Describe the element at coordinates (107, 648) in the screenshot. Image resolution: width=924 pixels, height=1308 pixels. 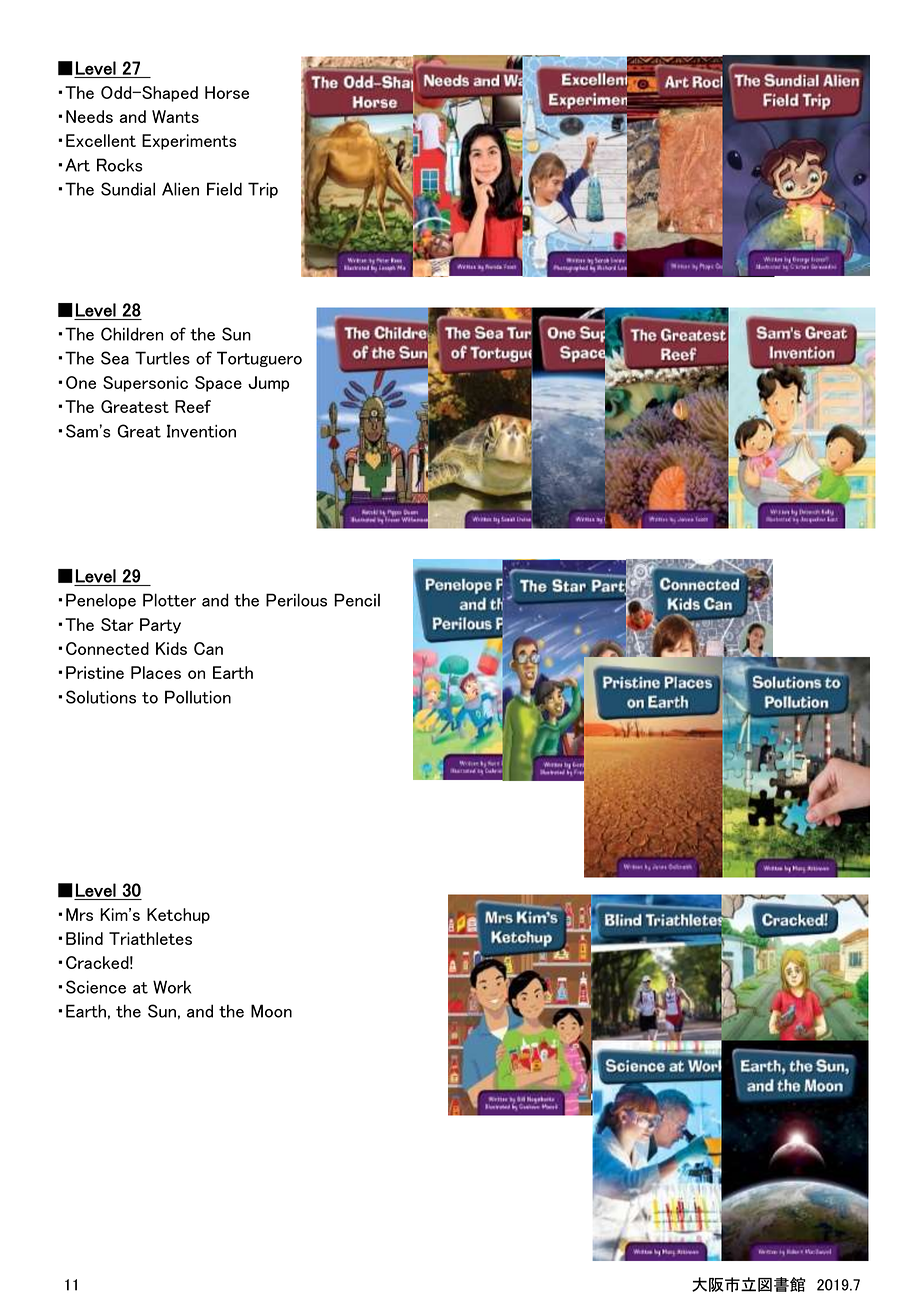
I see `Connected` at that location.
